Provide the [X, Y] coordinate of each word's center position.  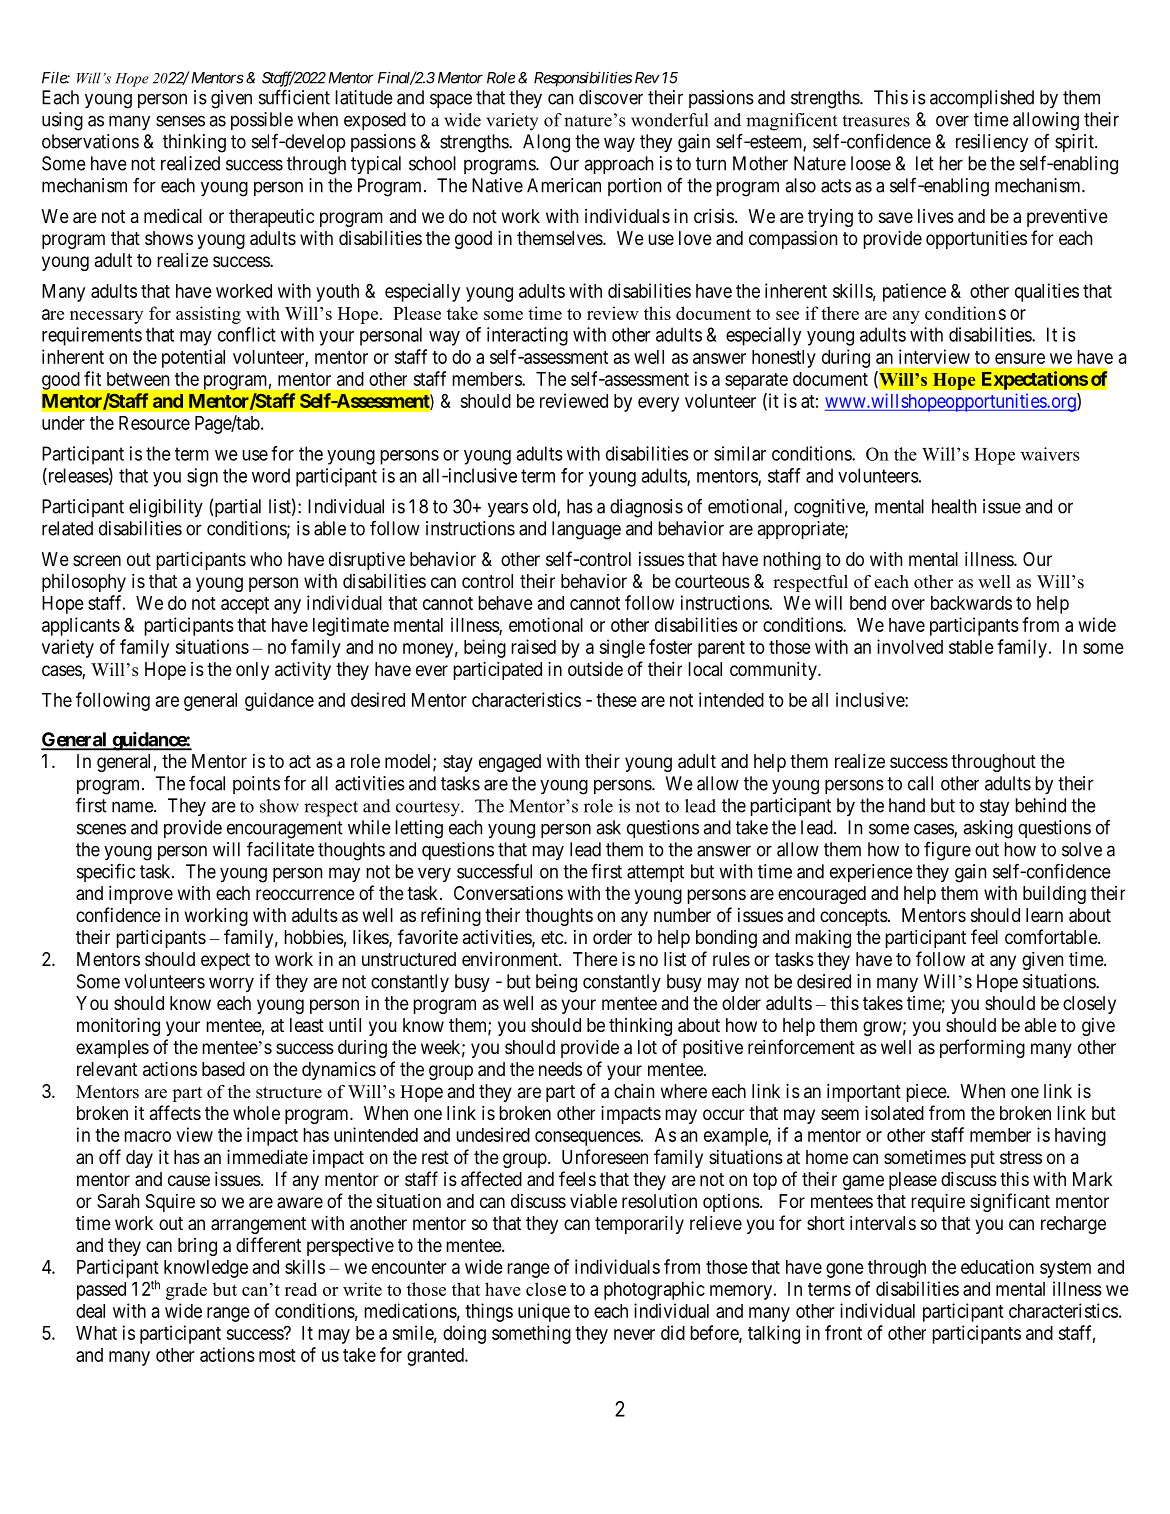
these [616, 700]
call [920, 783]
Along [546, 143]
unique [544, 1312]
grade [186, 1291]
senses [180, 121]
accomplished [982, 99]
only [252, 671]
